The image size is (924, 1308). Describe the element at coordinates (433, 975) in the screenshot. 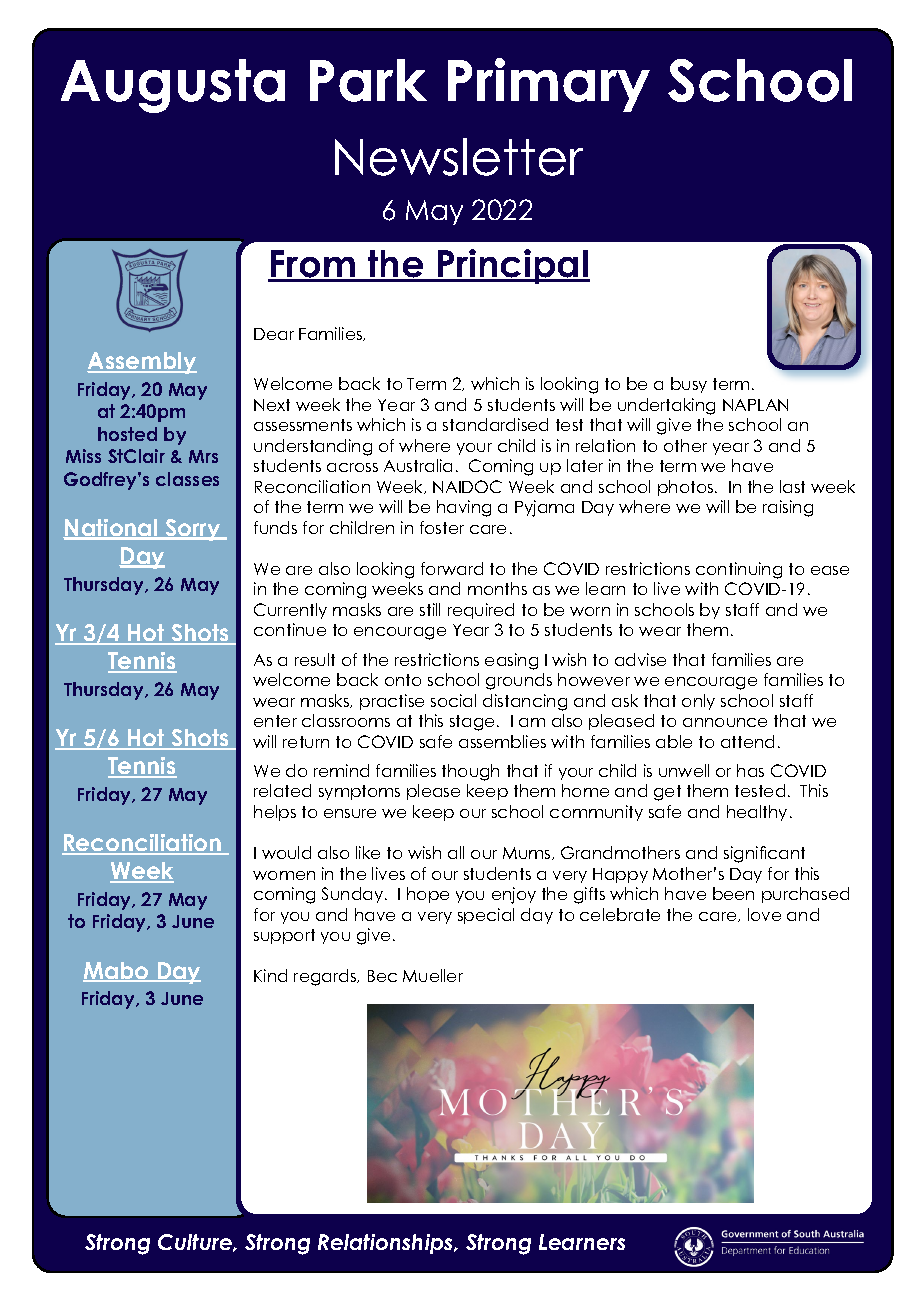

I see `Mueller` at that location.
